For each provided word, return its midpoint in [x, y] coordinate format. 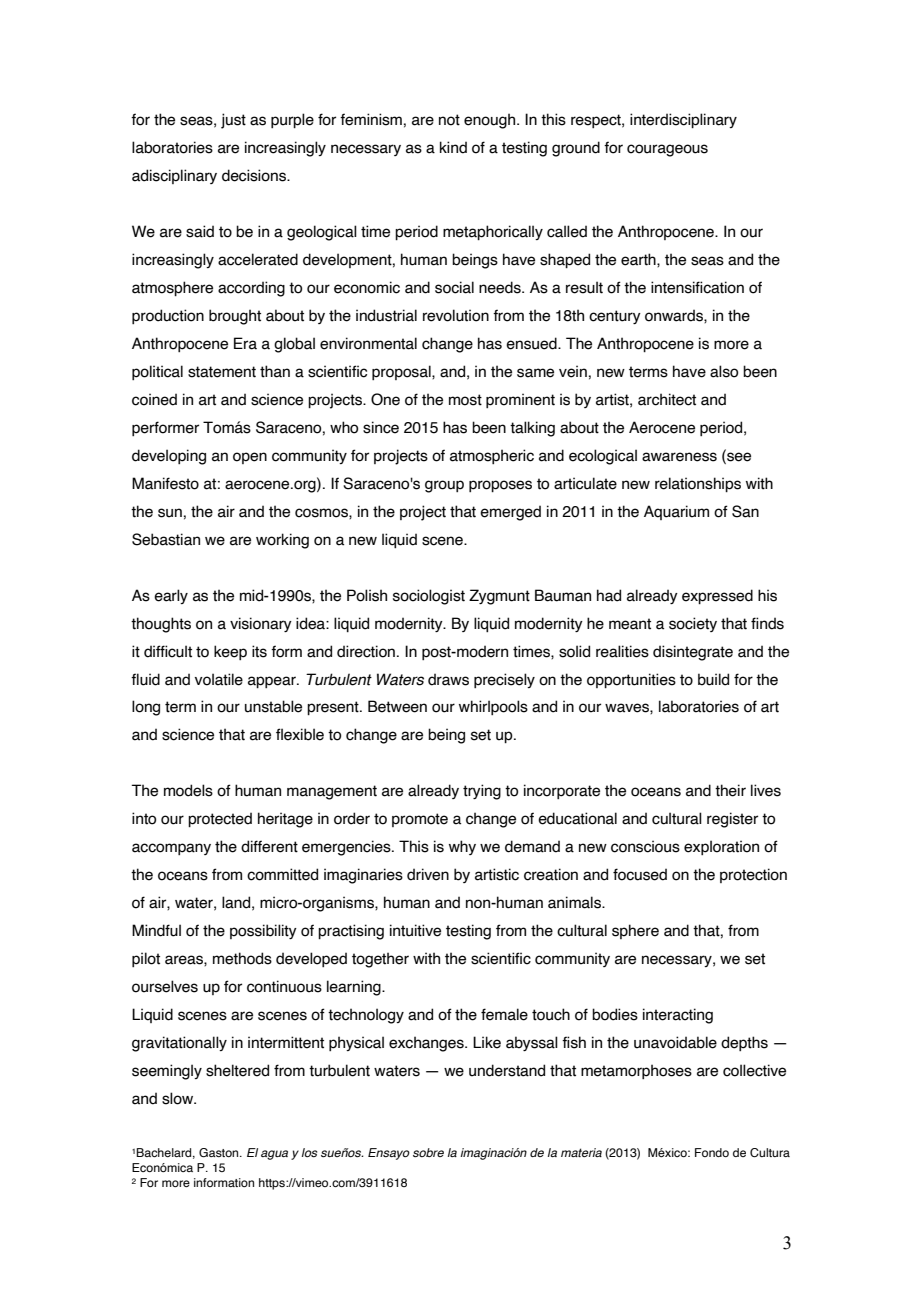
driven [428, 874]
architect [667, 399]
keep [230, 652]
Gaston [220, 1152]
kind [453, 147]
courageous [667, 150]
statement [222, 372]
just [233, 121]
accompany [171, 849]
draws [448, 679]
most [465, 400]
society [693, 624]
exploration [721, 847]
